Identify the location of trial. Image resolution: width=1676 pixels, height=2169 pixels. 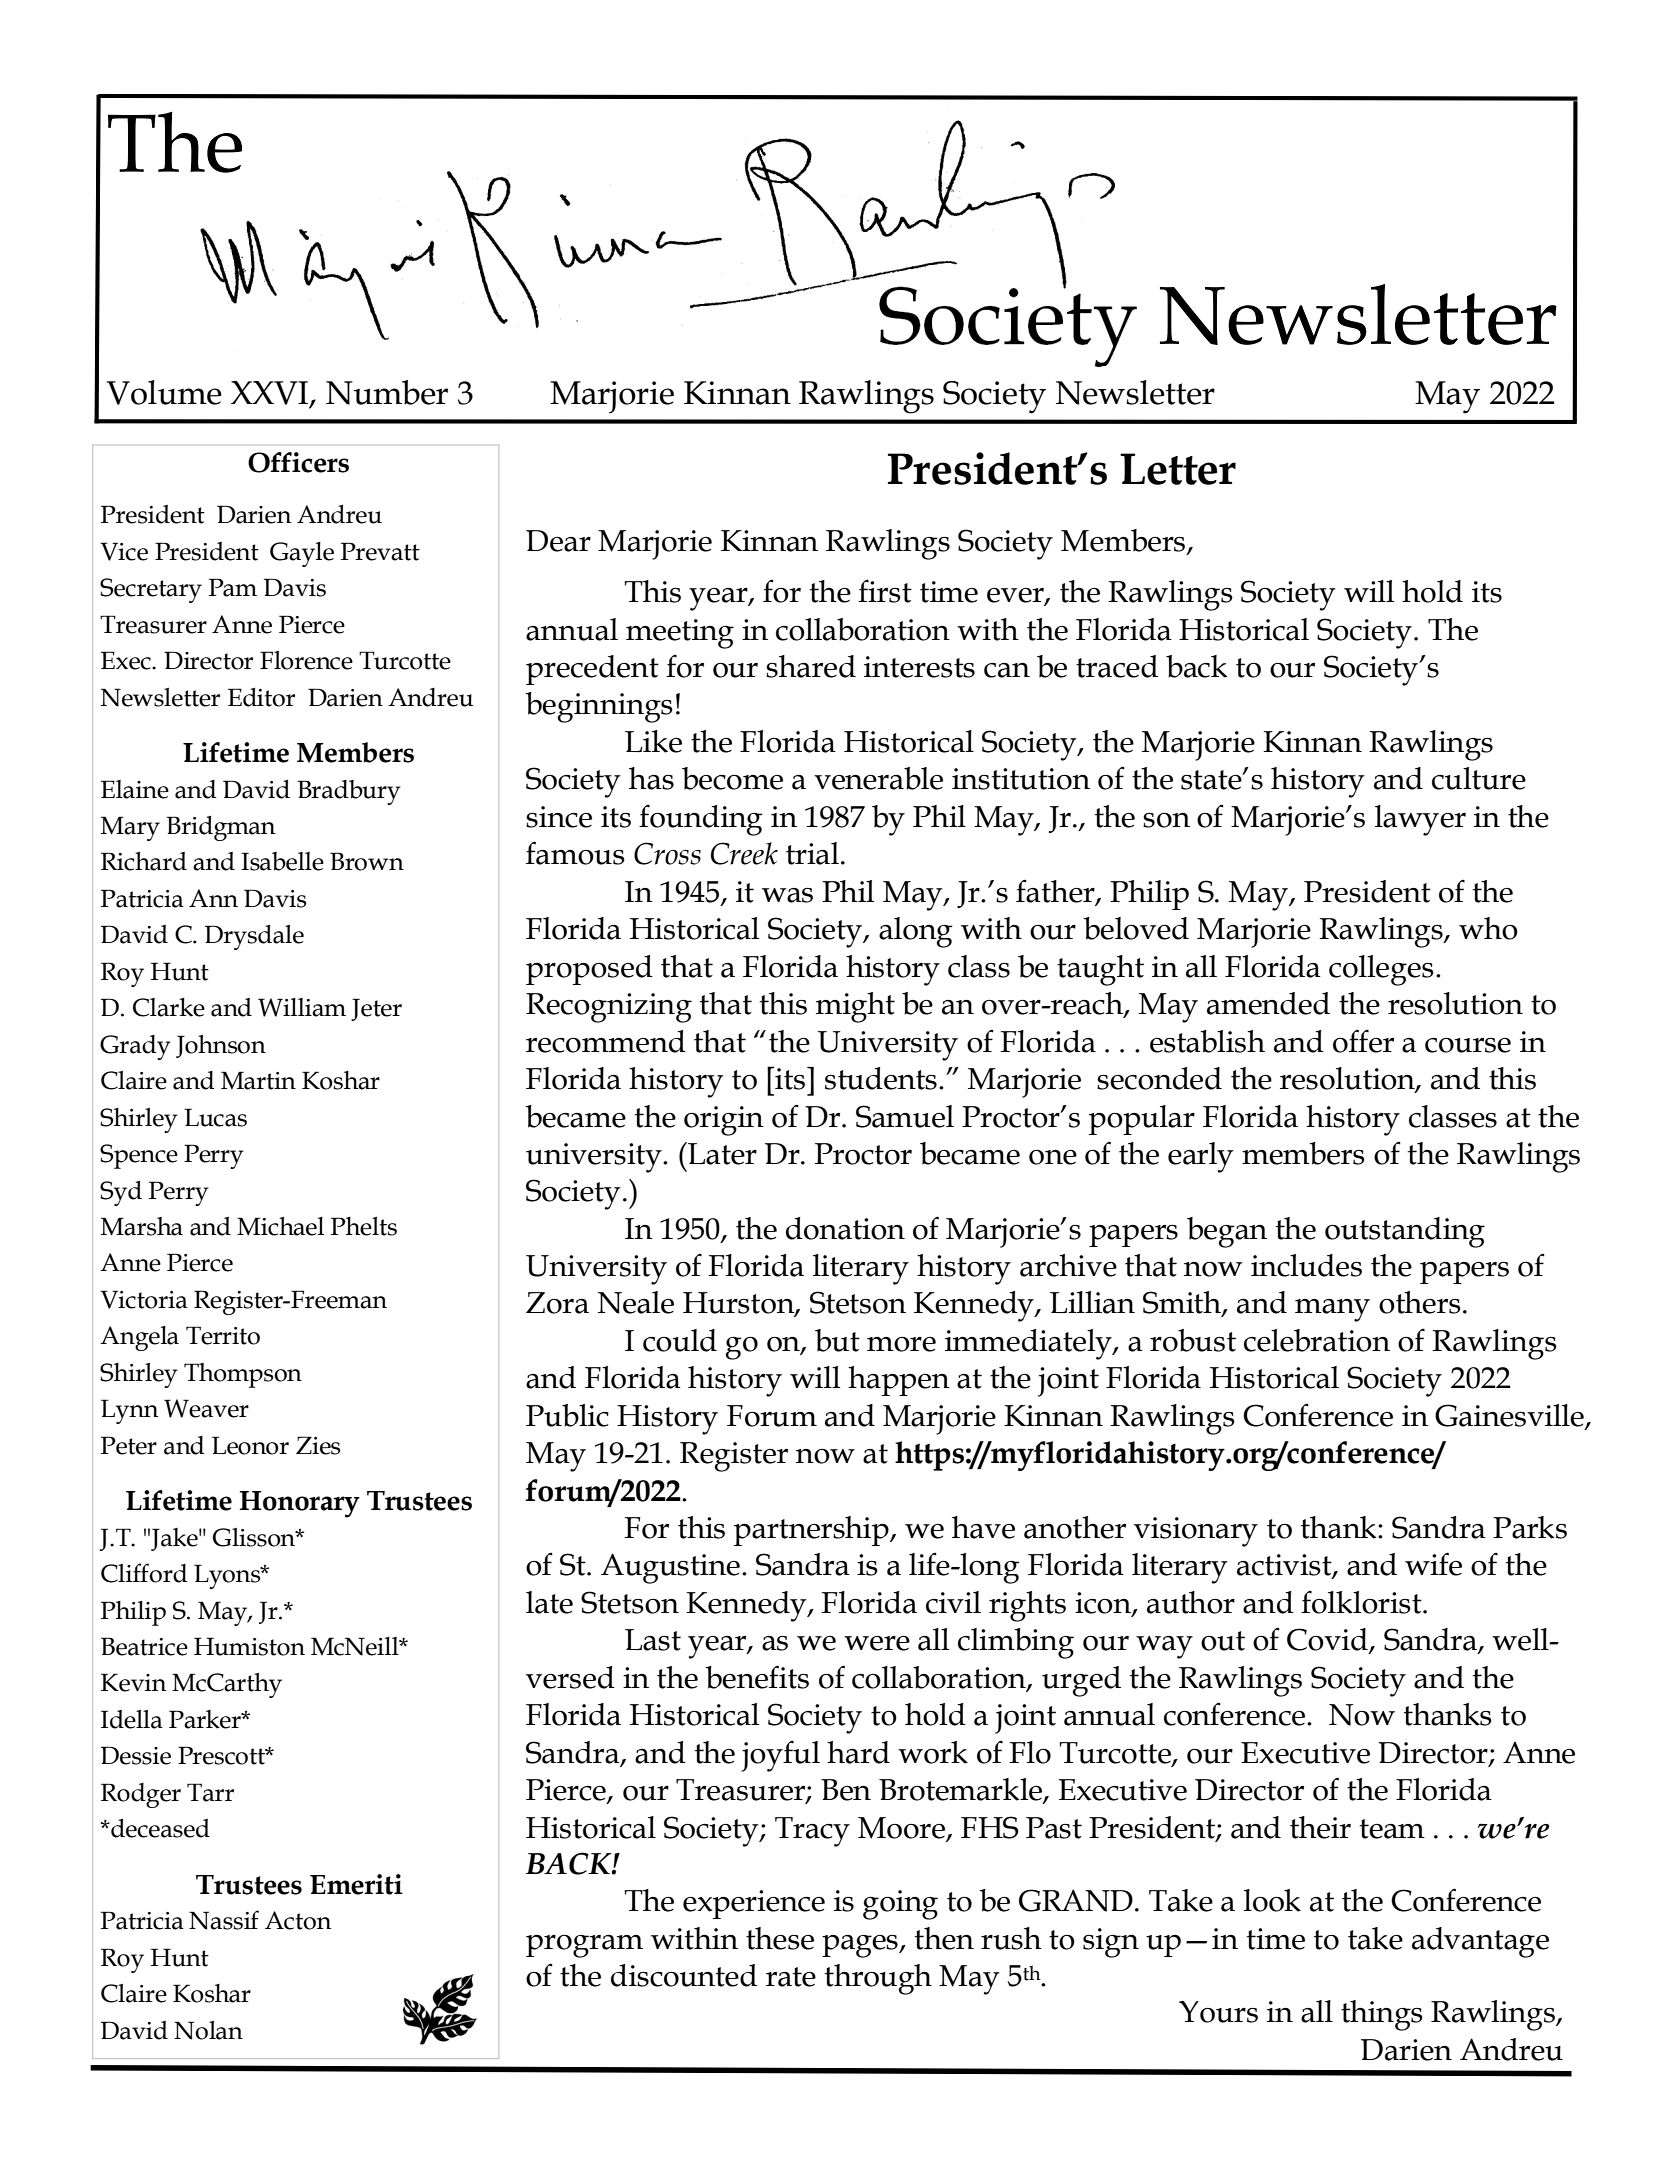
(812, 853).
